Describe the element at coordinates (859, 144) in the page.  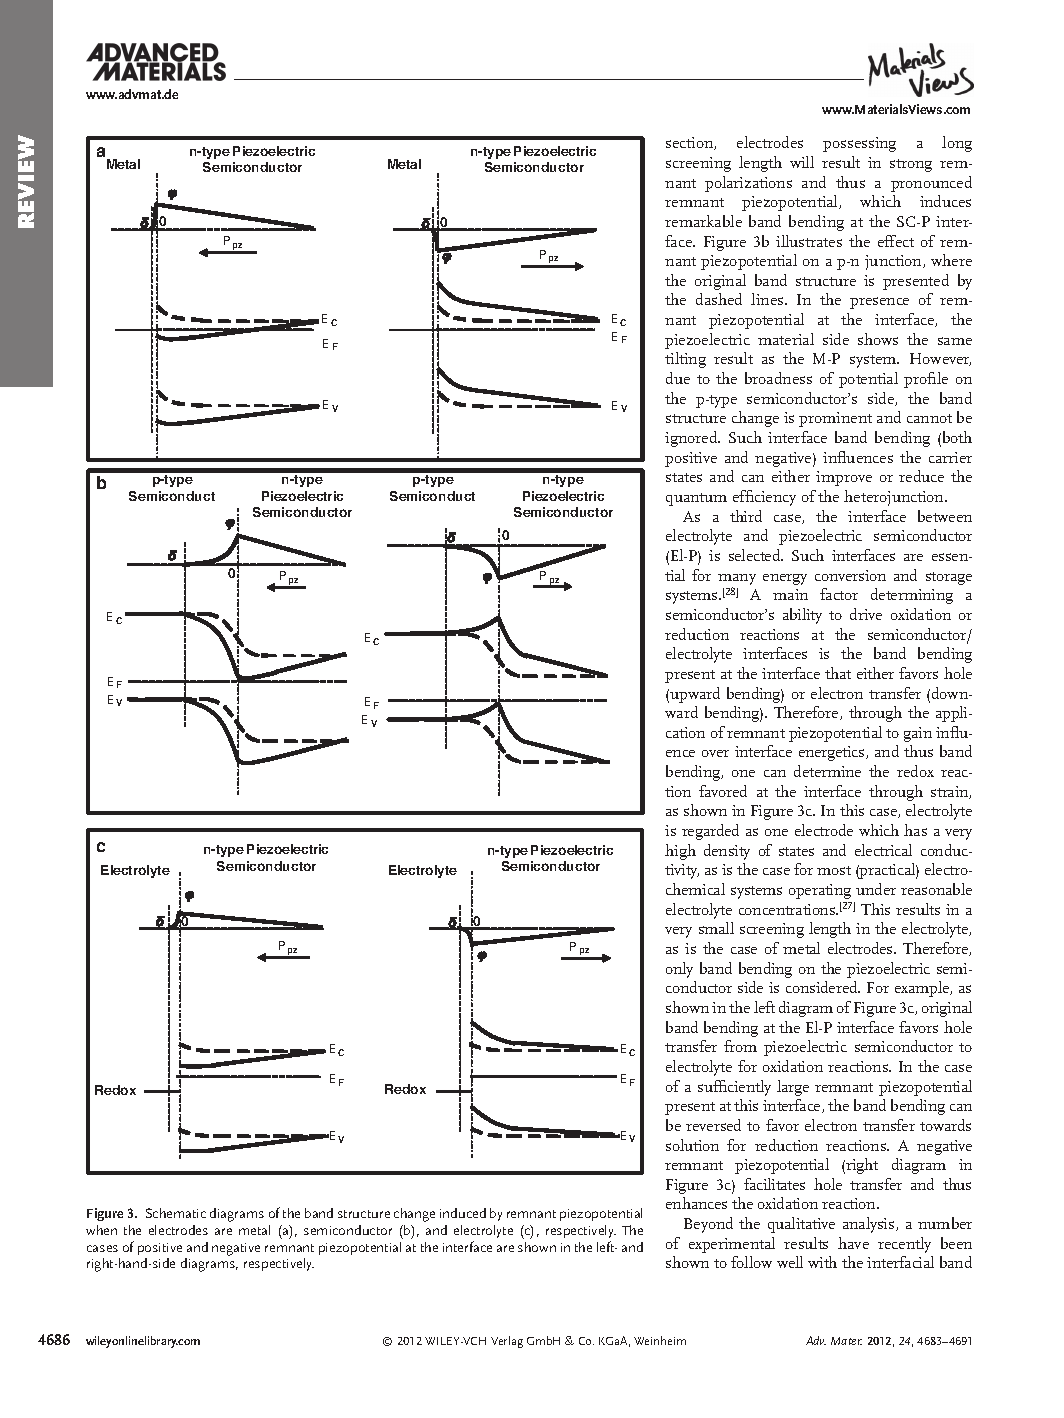
I see `possessing` at that location.
